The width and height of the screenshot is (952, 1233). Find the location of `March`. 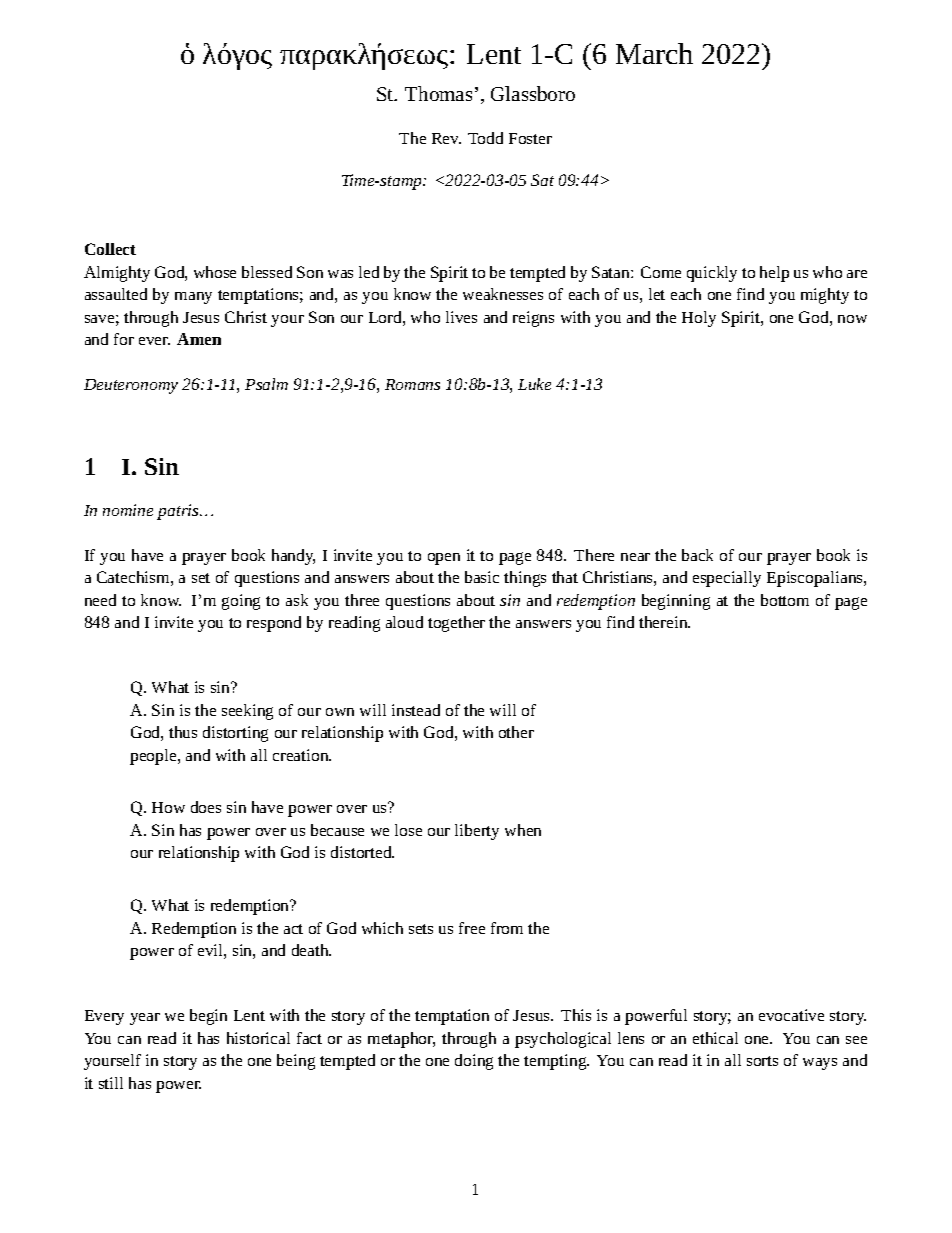

March is located at coordinates (654, 53).
